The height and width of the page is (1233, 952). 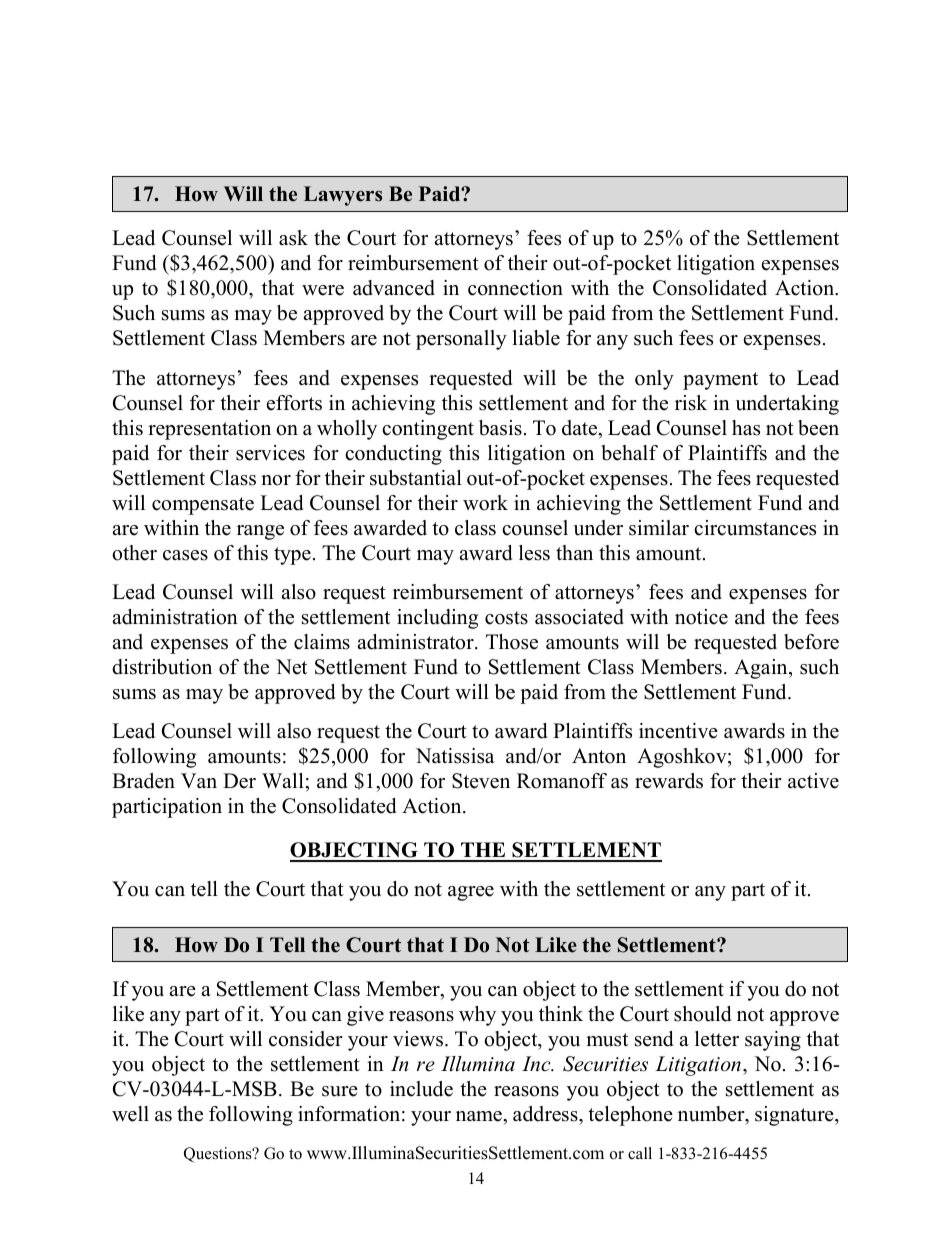 I want to click on Those, so click(x=512, y=642).
